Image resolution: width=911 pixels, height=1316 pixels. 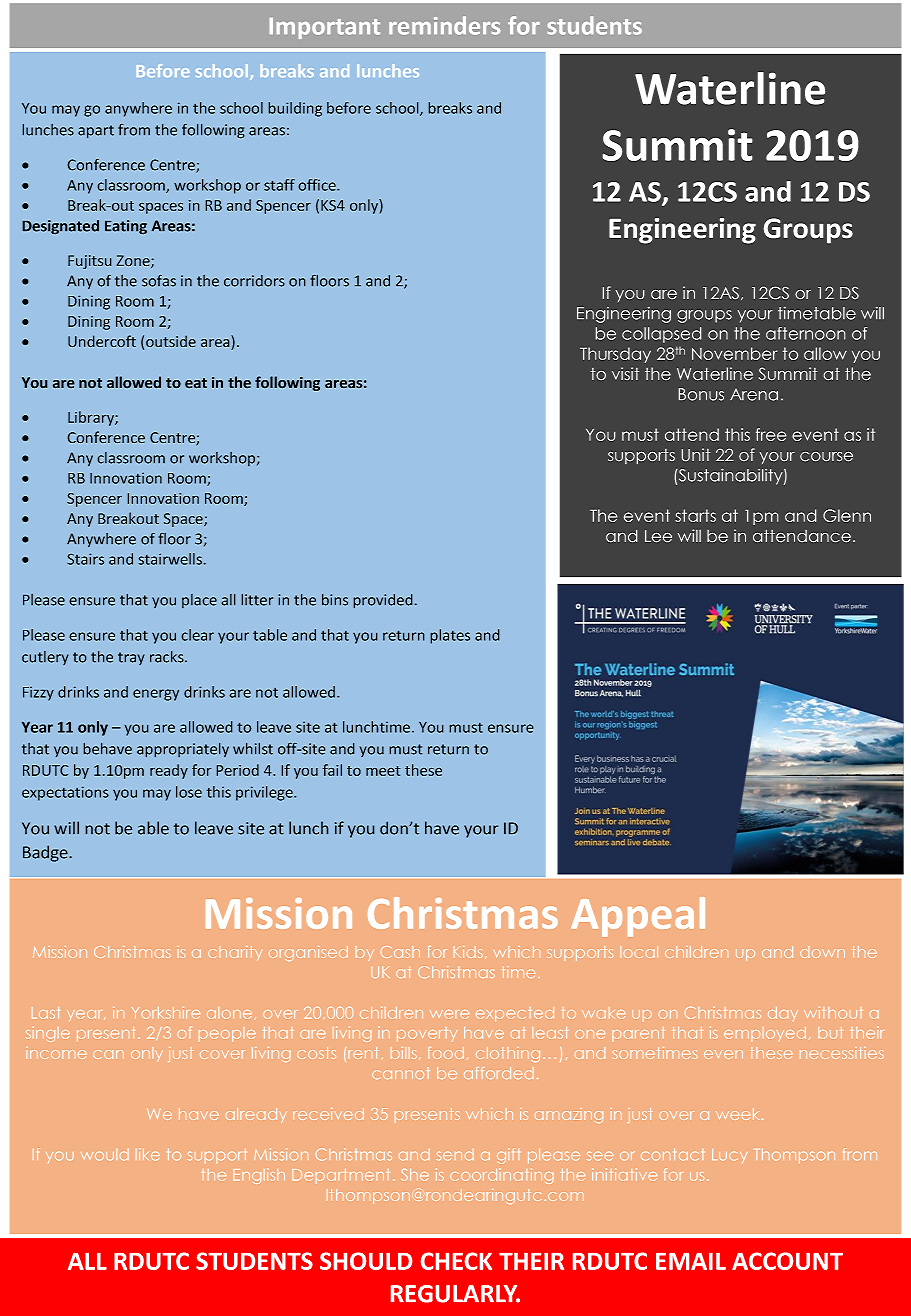 What do you see at coordinates (456, 1261) in the page?
I see `CHECK` at bounding box center [456, 1261].
